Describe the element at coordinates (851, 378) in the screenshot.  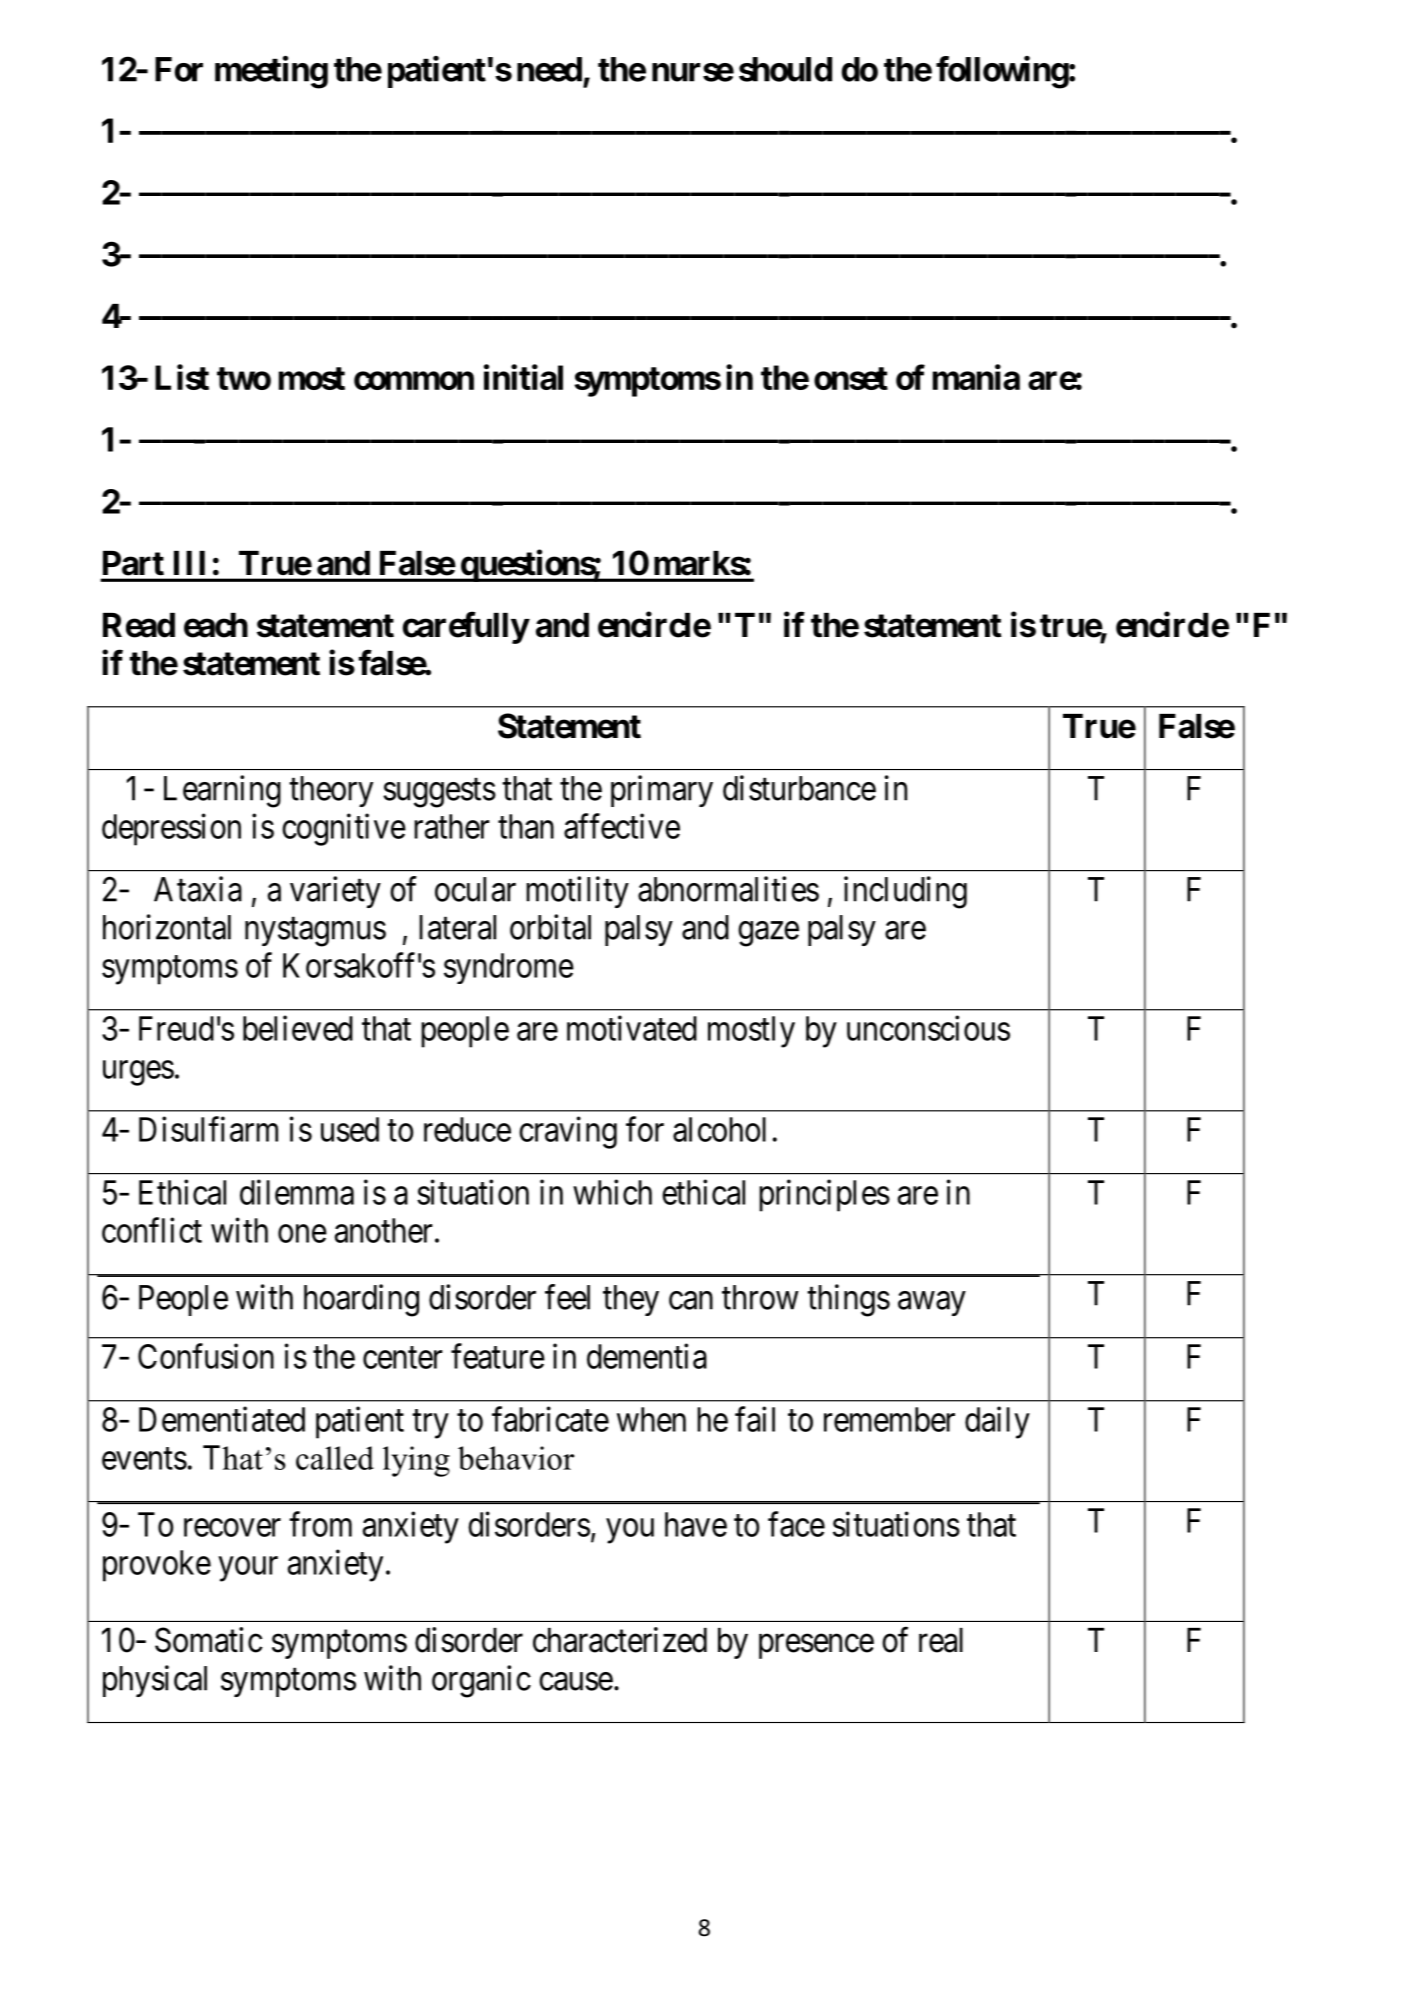
I see `onset` at that location.
